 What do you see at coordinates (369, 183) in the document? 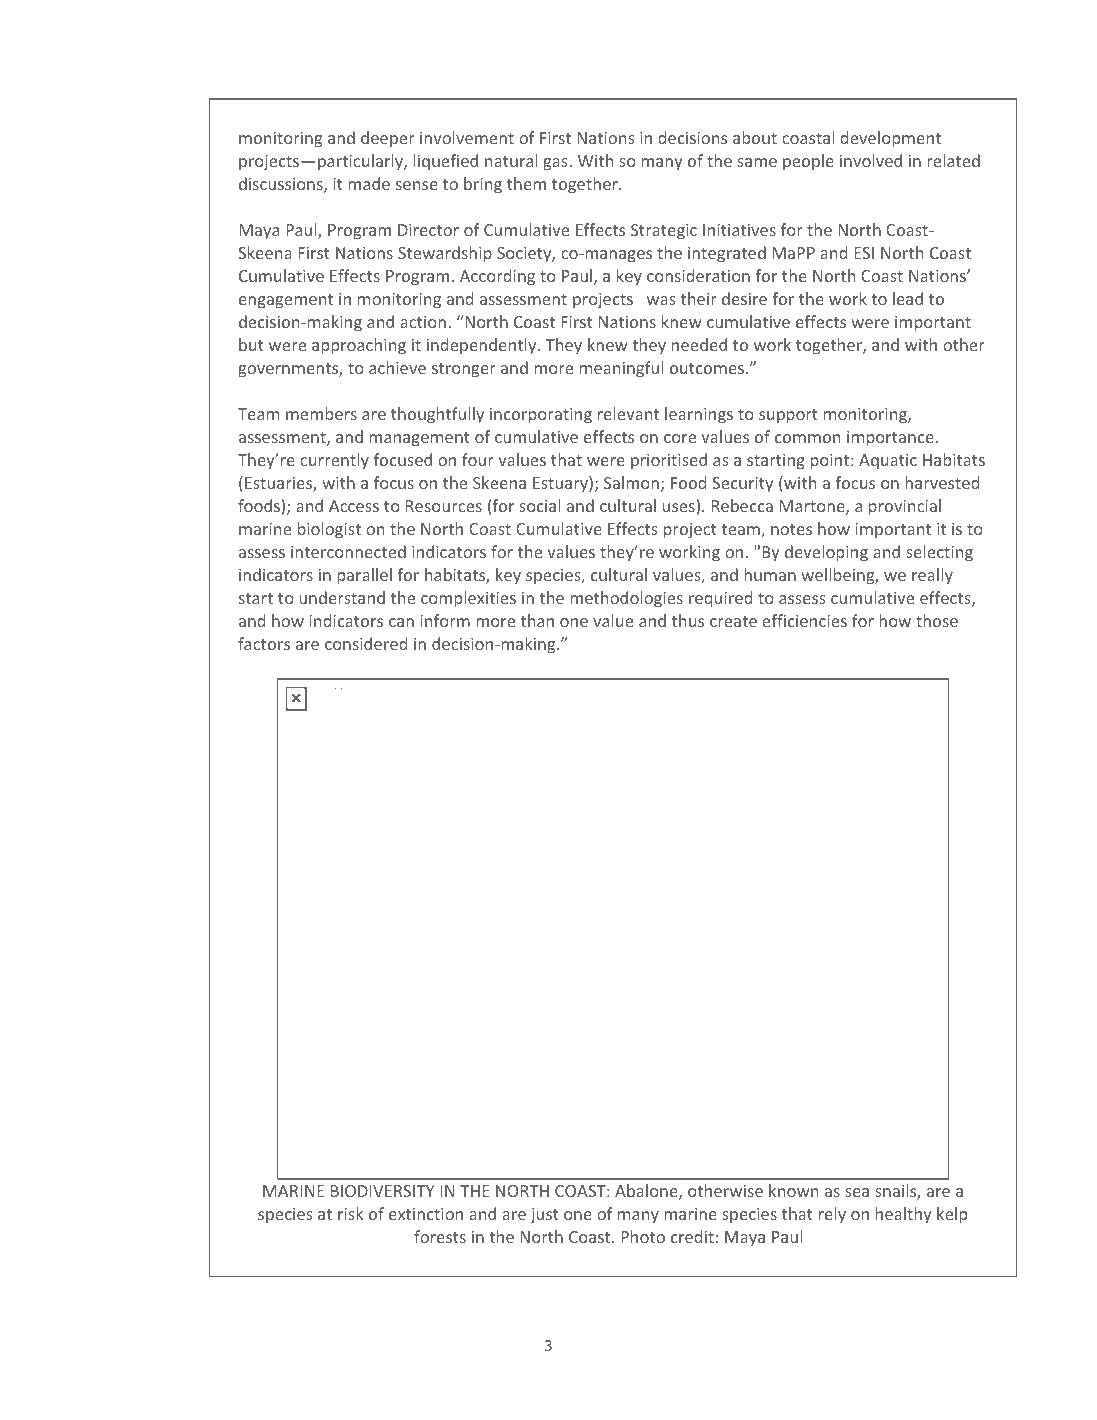
I see `made` at bounding box center [369, 183].
